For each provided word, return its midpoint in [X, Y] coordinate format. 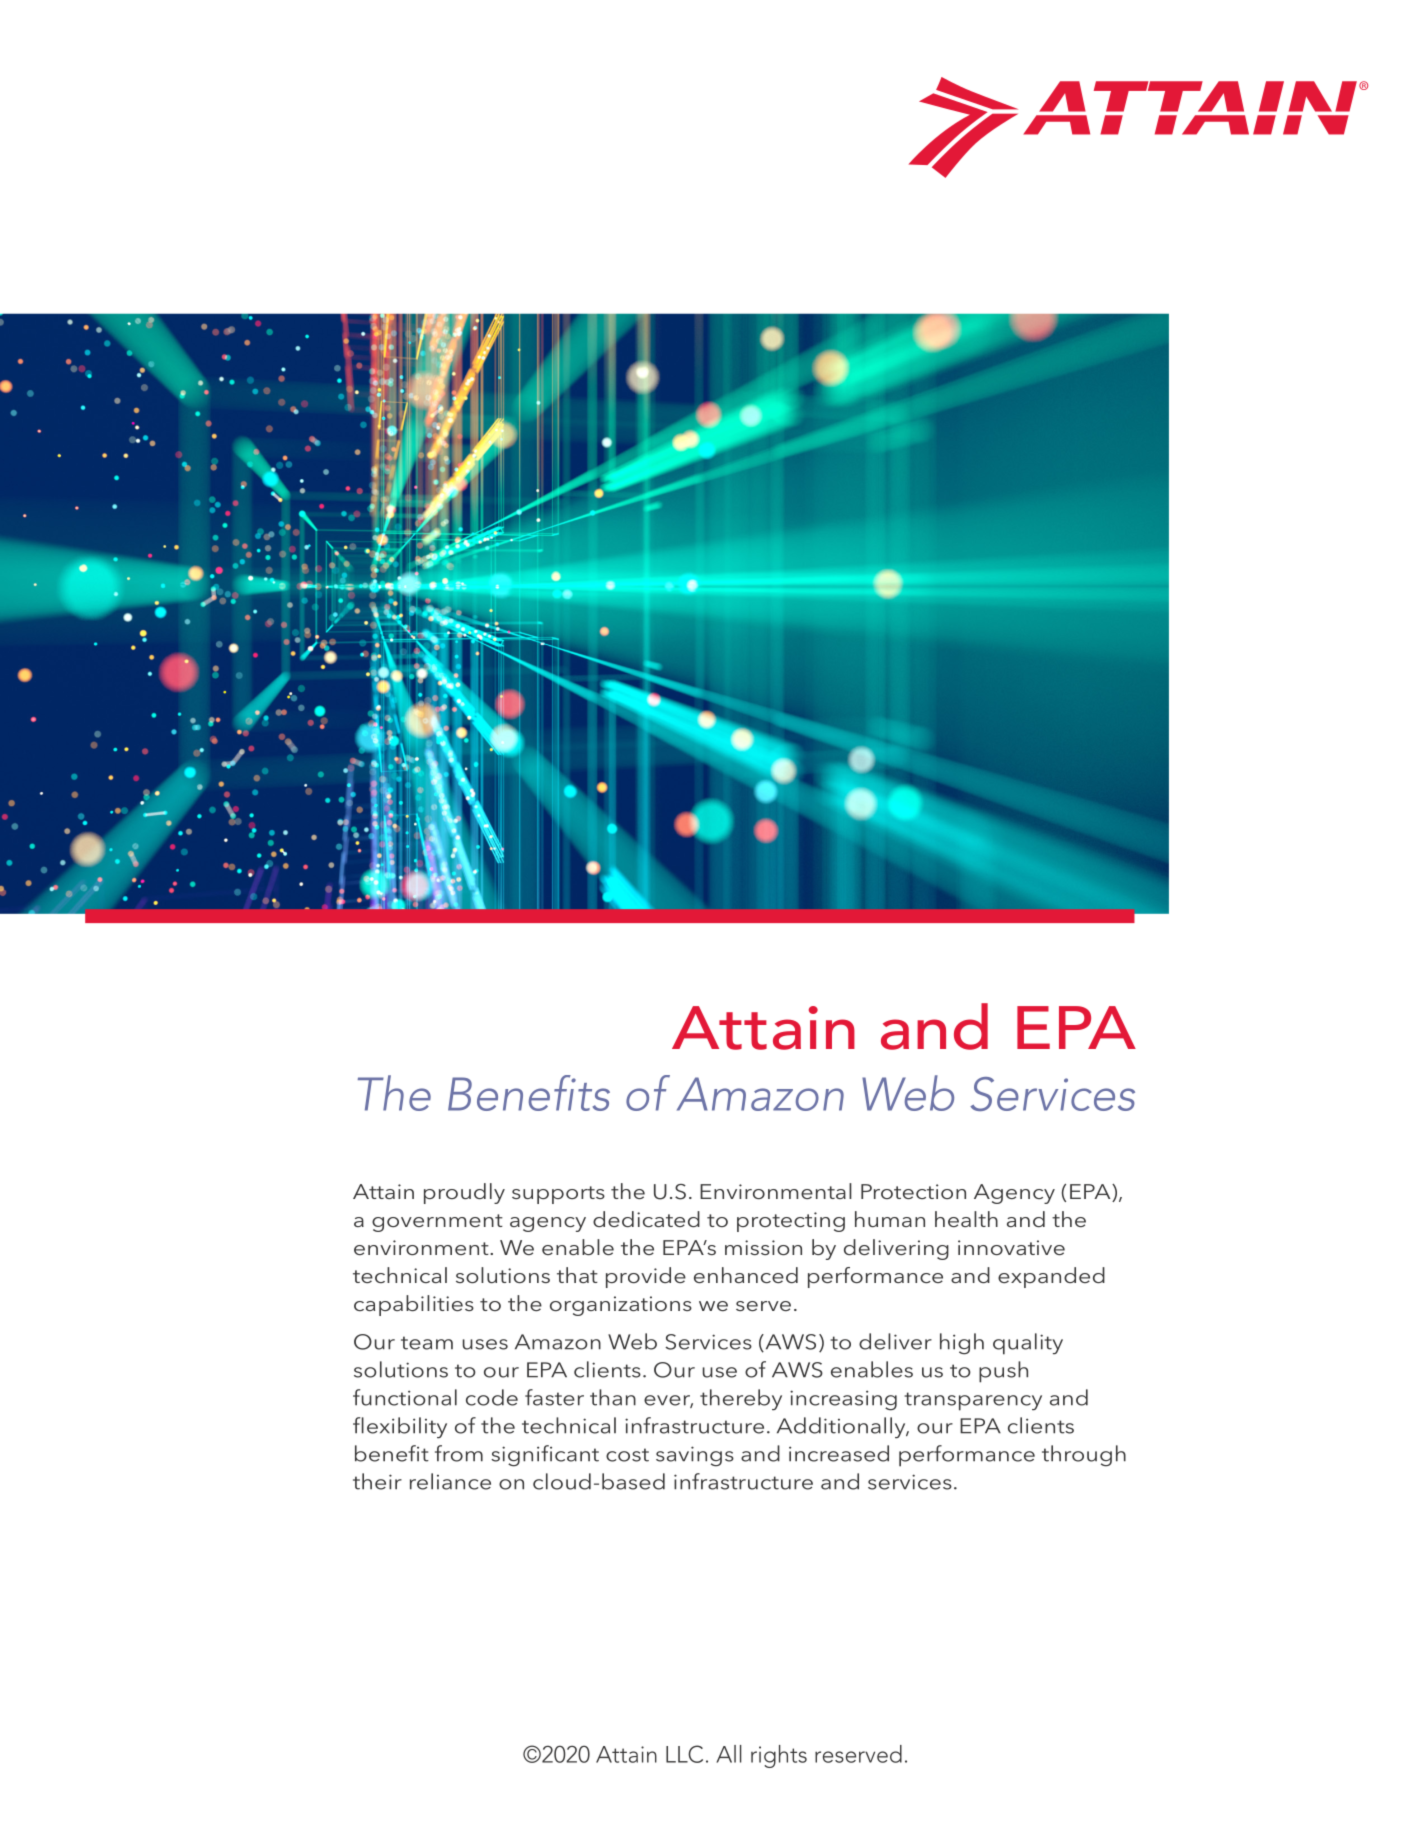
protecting [791, 1222]
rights [779, 1756]
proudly [464, 1193]
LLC [684, 1754]
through [1084, 1456]
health [966, 1219]
